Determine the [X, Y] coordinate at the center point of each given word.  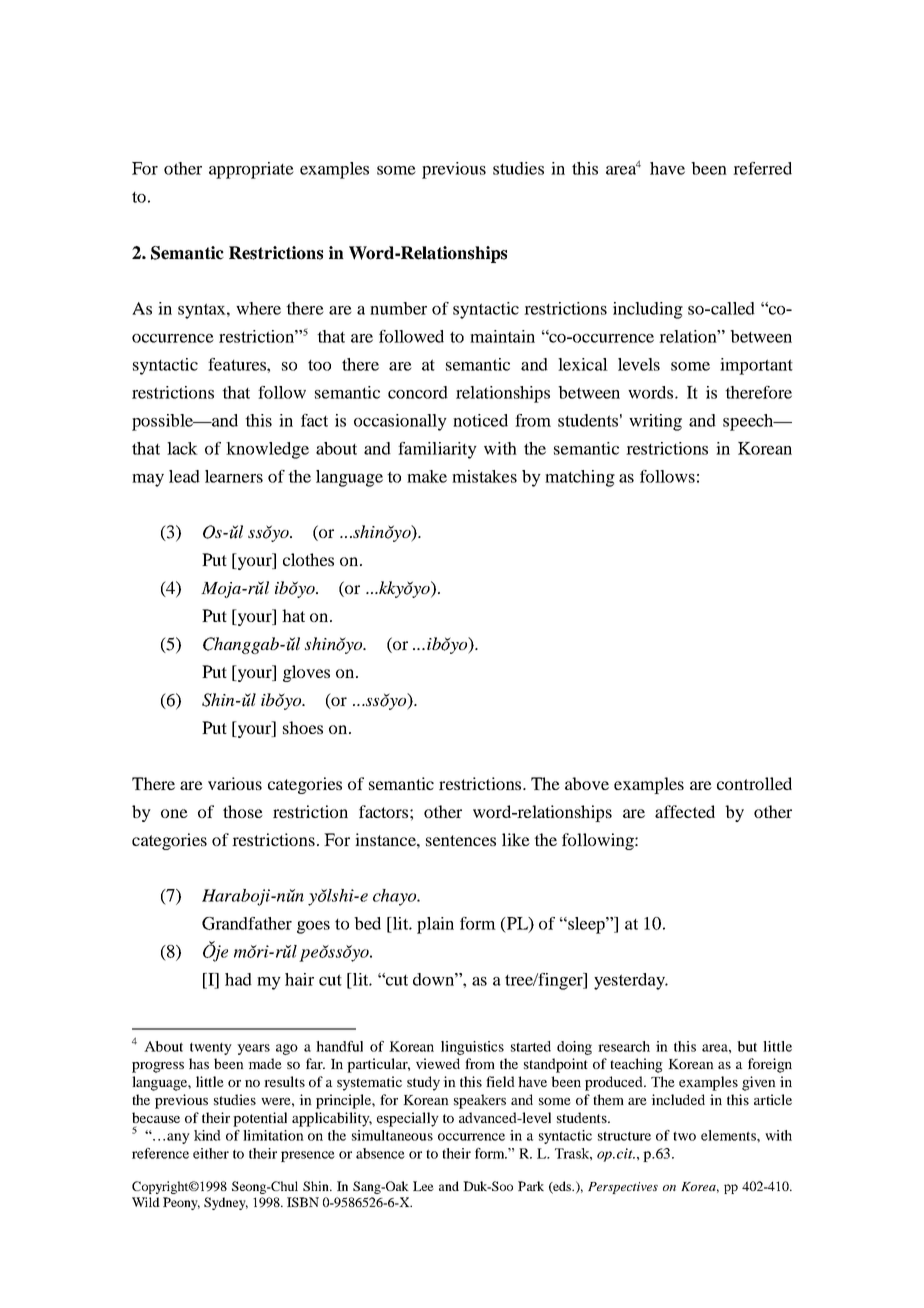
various [235, 783]
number [398, 308]
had [238, 979]
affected [685, 811]
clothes [308, 559]
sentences [461, 840]
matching [580, 478]
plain [435, 925]
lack [182, 448]
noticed [480, 420]
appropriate [251, 170]
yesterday [630, 981]
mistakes [484, 476]
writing [655, 422]
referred [762, 168]
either [211, 1153]
